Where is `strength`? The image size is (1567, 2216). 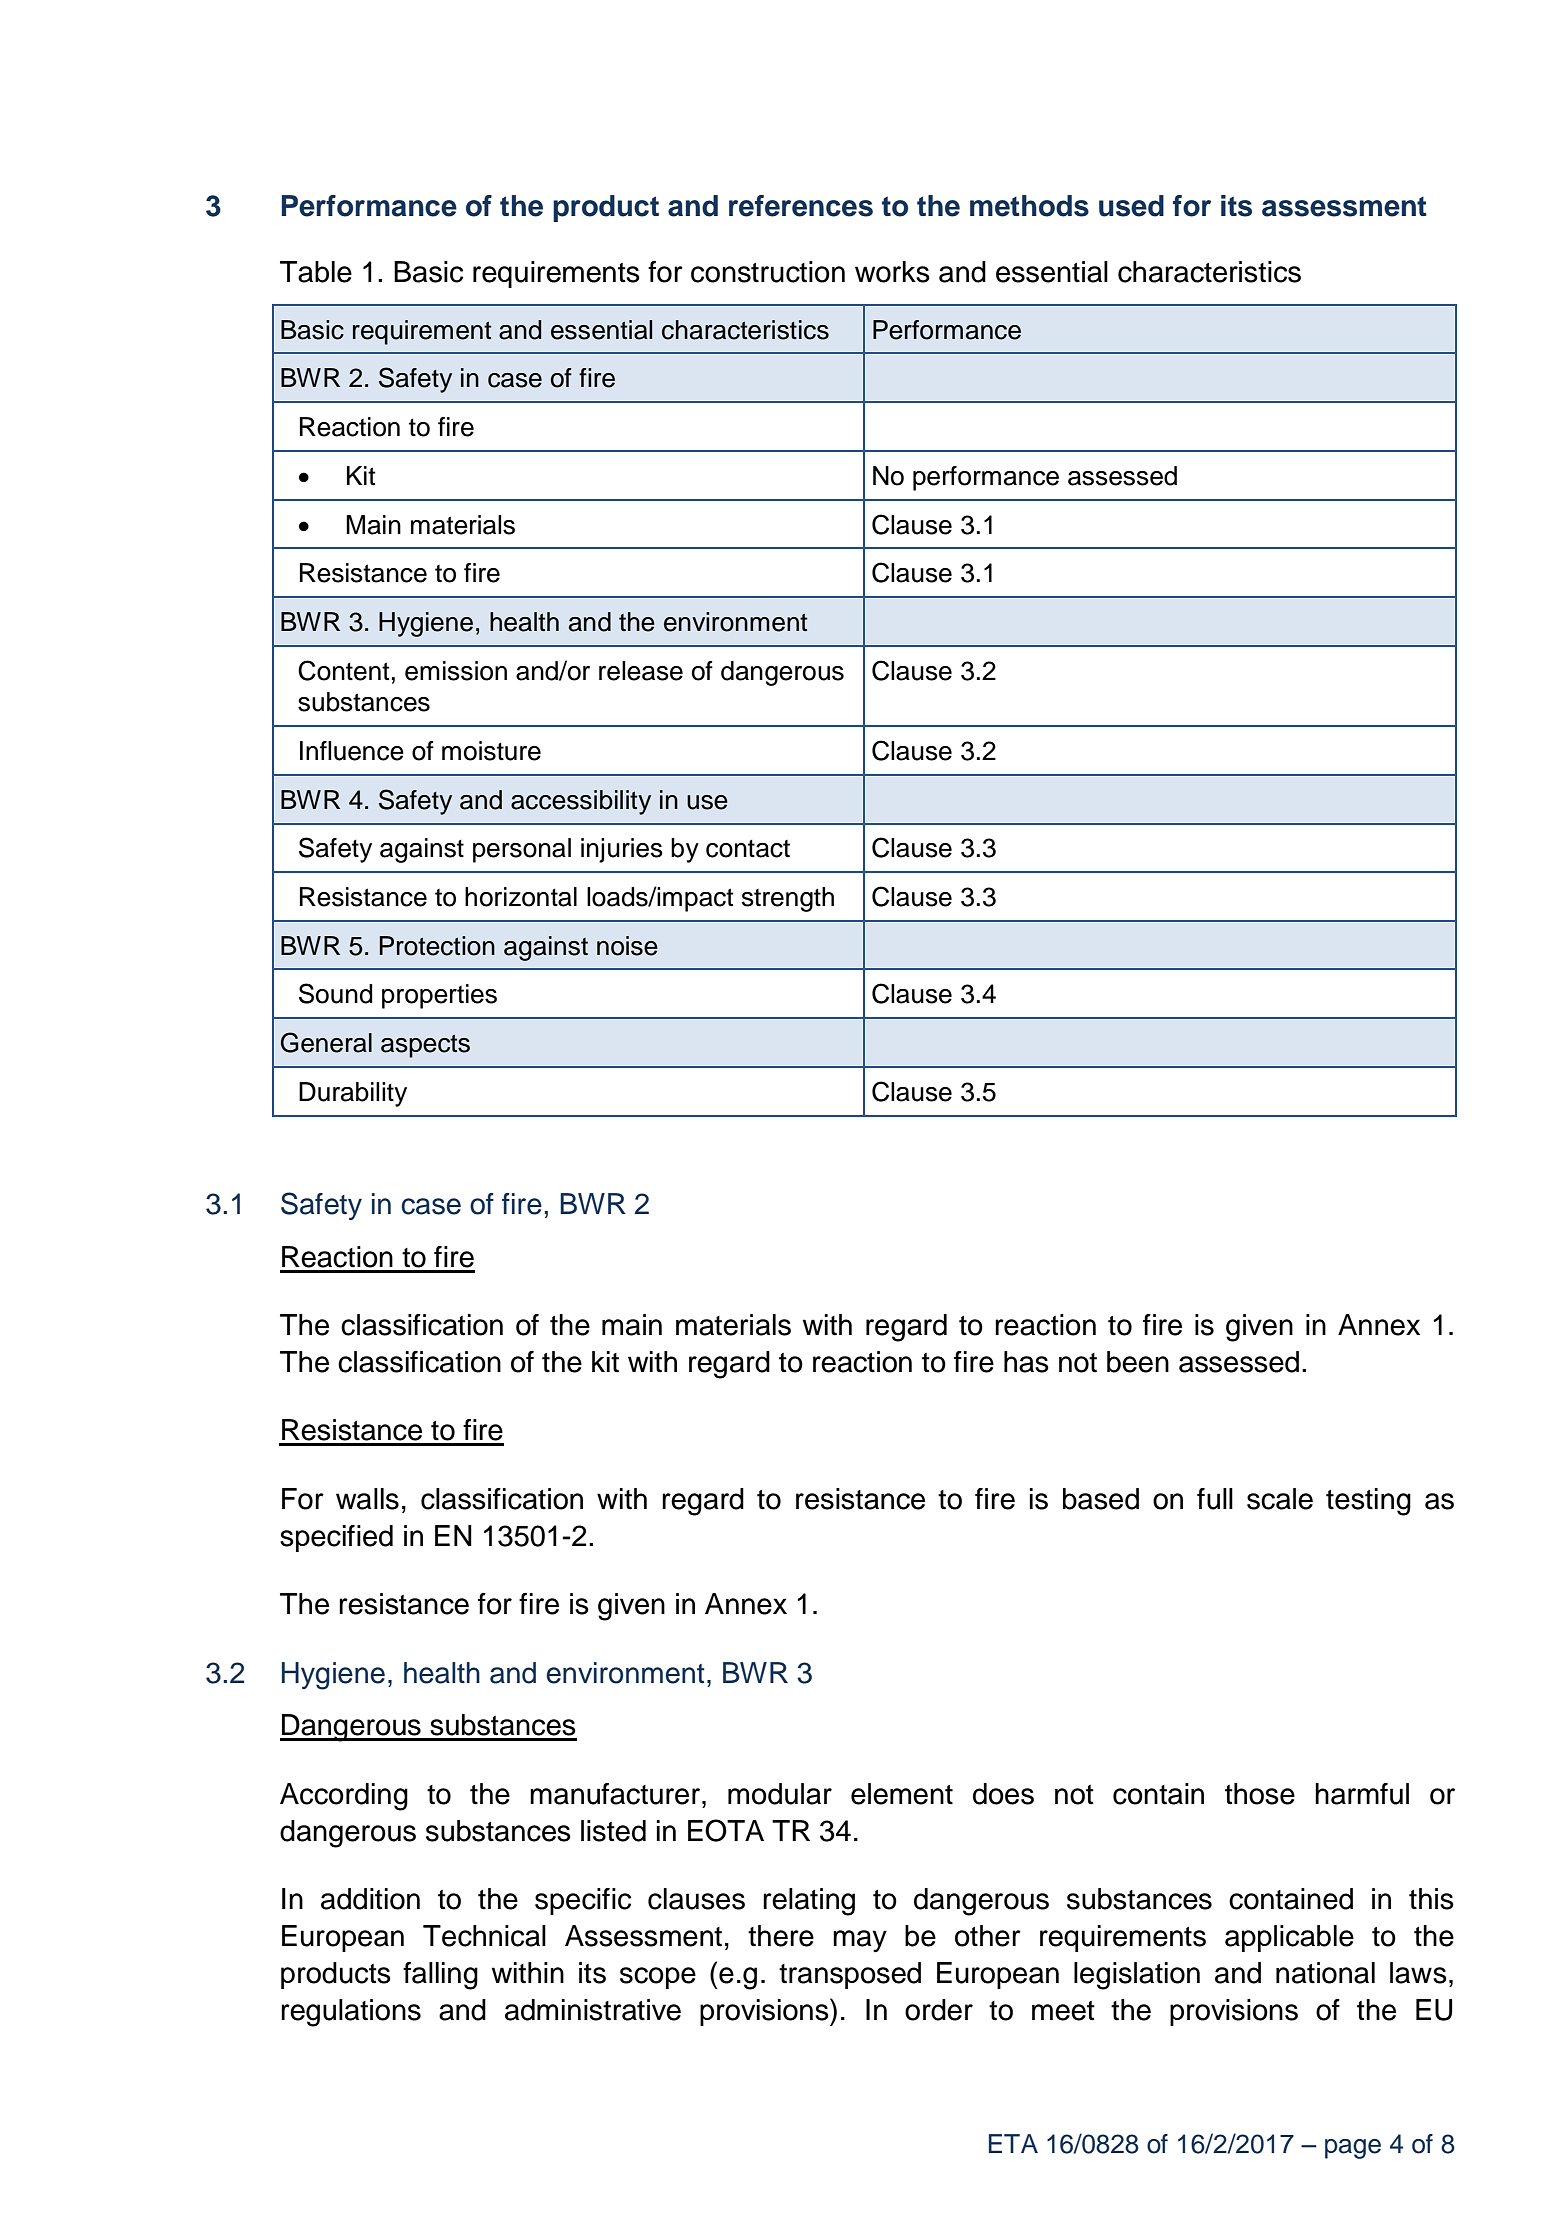 strength is located at coordinates (788, 899).
